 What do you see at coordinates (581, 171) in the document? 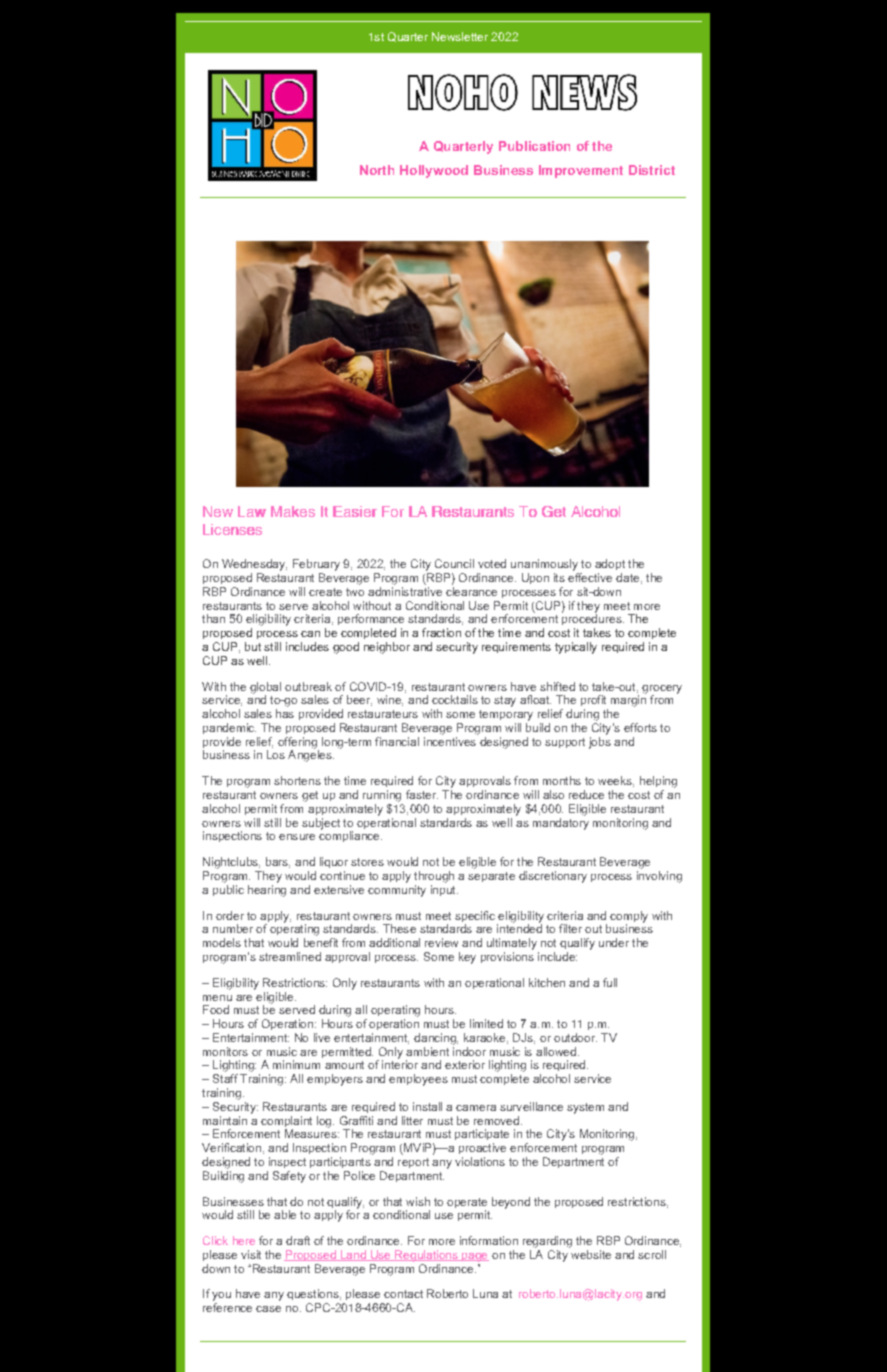
I see `Improvement` at bounding box center [581, 171].
